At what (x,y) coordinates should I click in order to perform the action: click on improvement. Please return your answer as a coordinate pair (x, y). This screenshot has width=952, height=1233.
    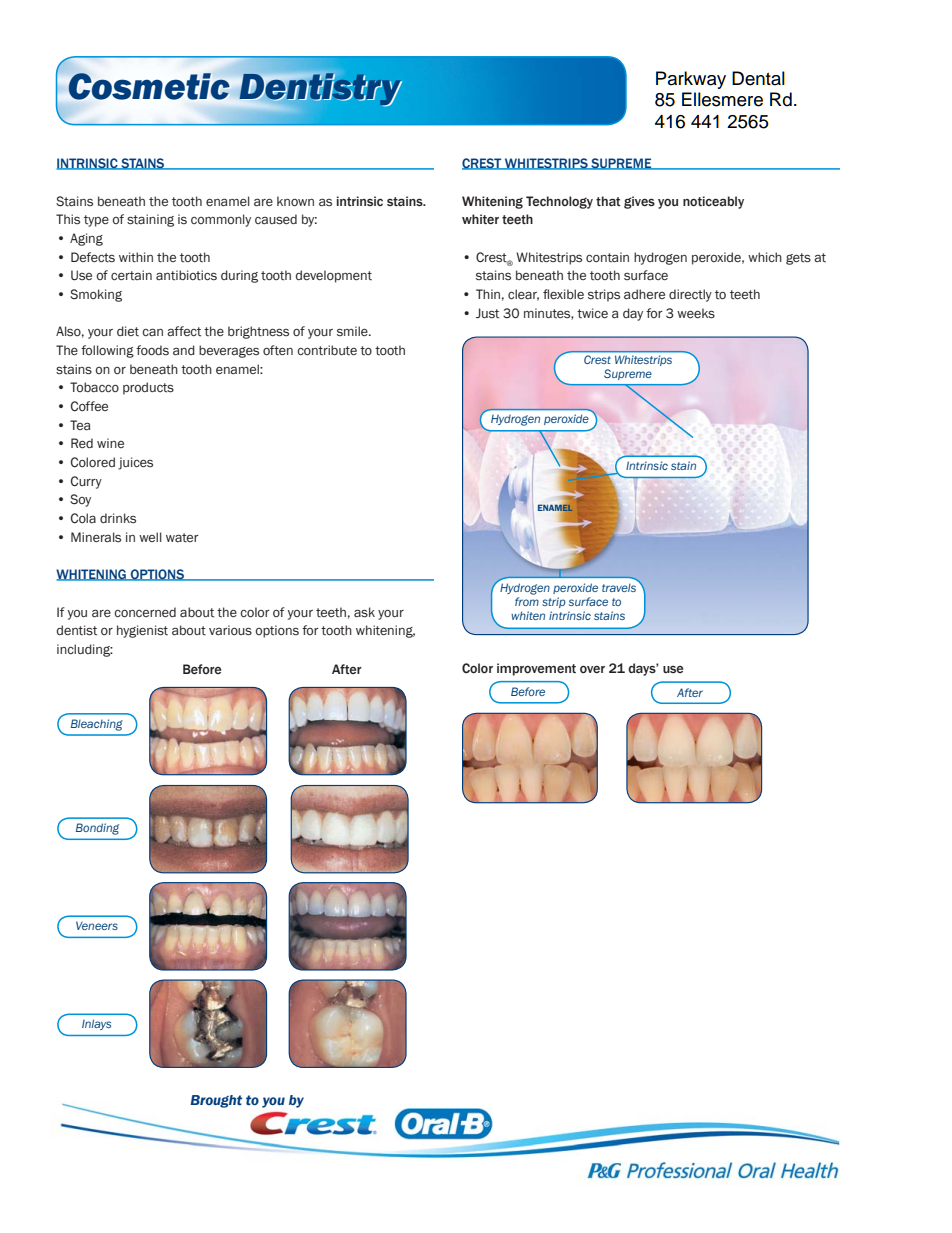
    Looking at the image, I should click on (536, 669).
